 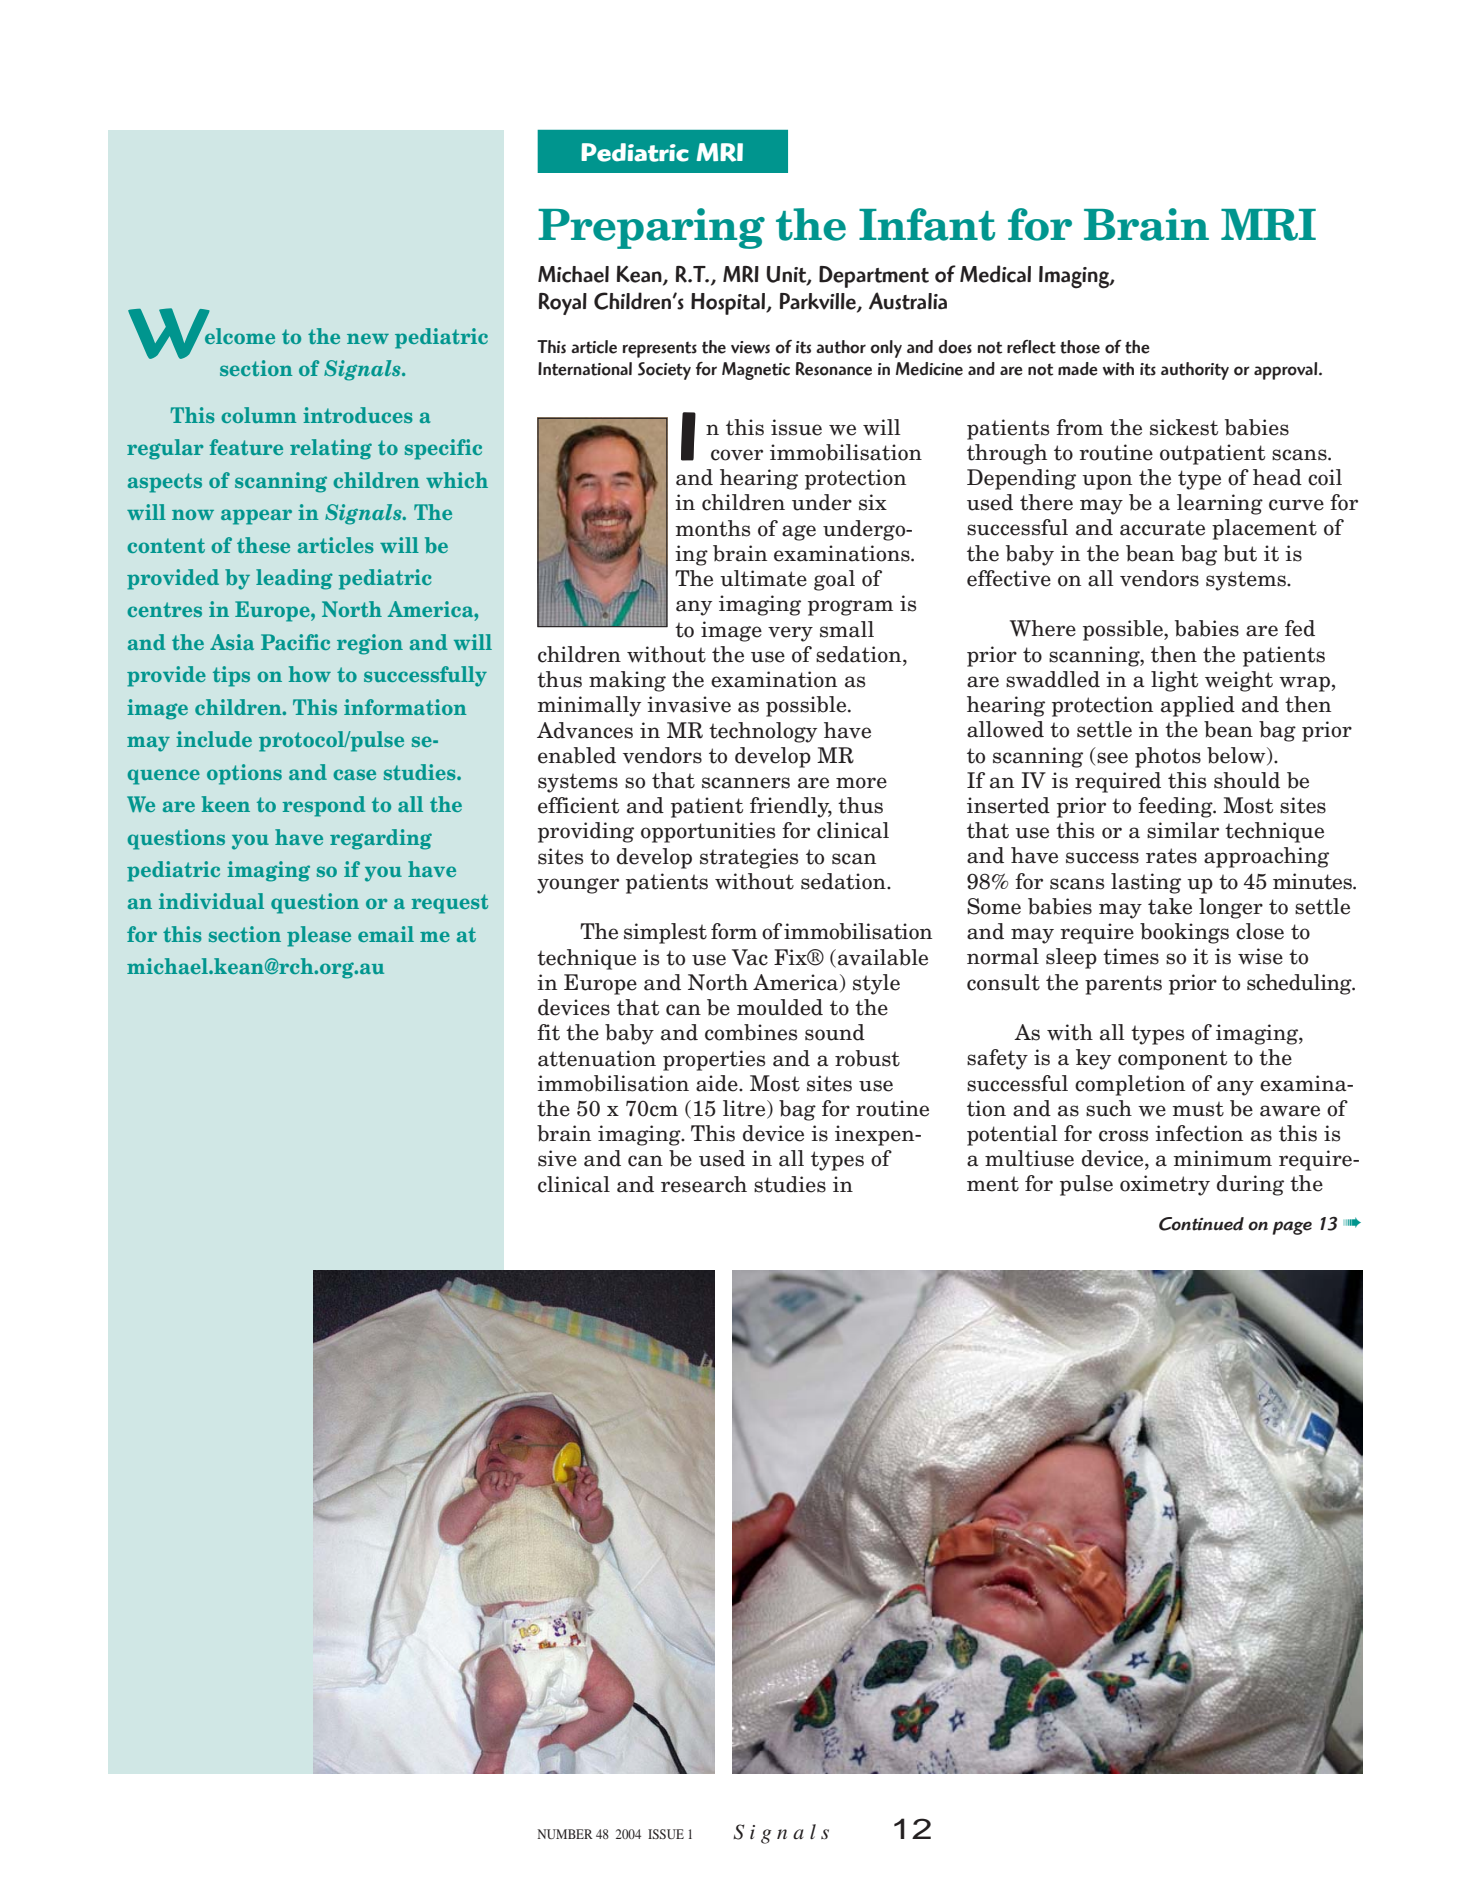 What do you see at coordinates (368, 338) in the screenshot?
I see `new` at bounding box center [368, 338].
